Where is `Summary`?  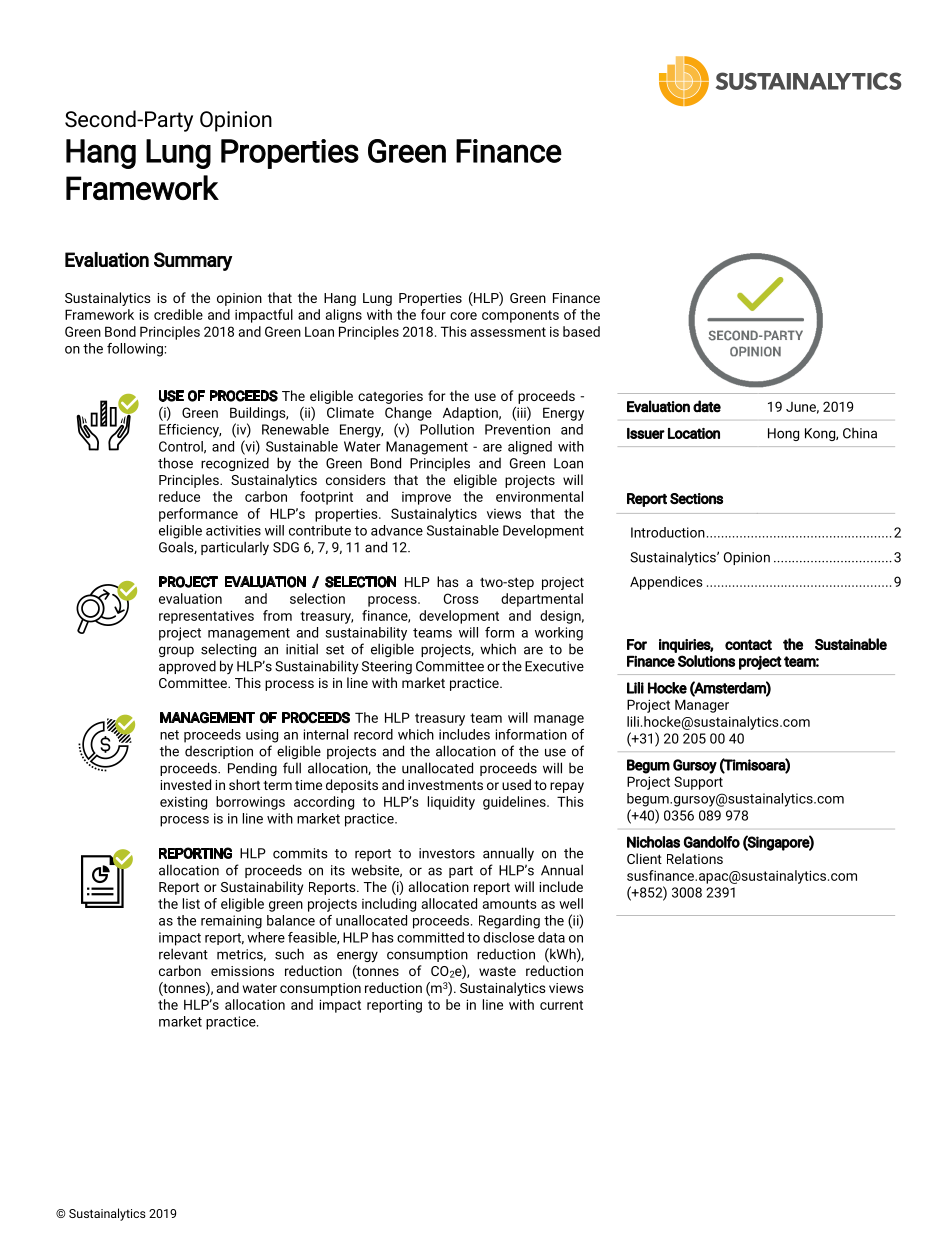 Summary is located at coordinates (193, 261).
